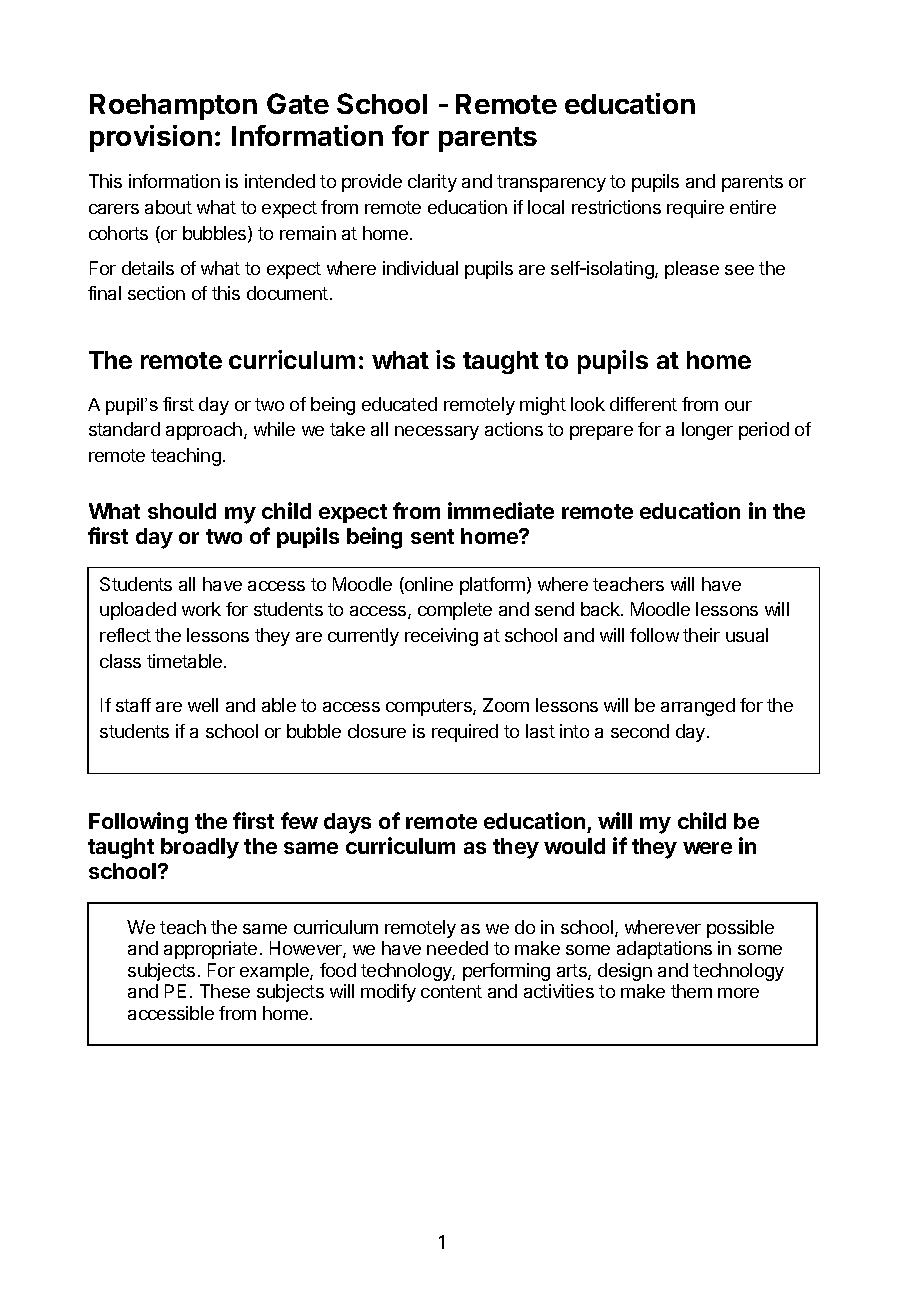 This page has height=1308, width=924. I want to click on back, so click(601, 609).
